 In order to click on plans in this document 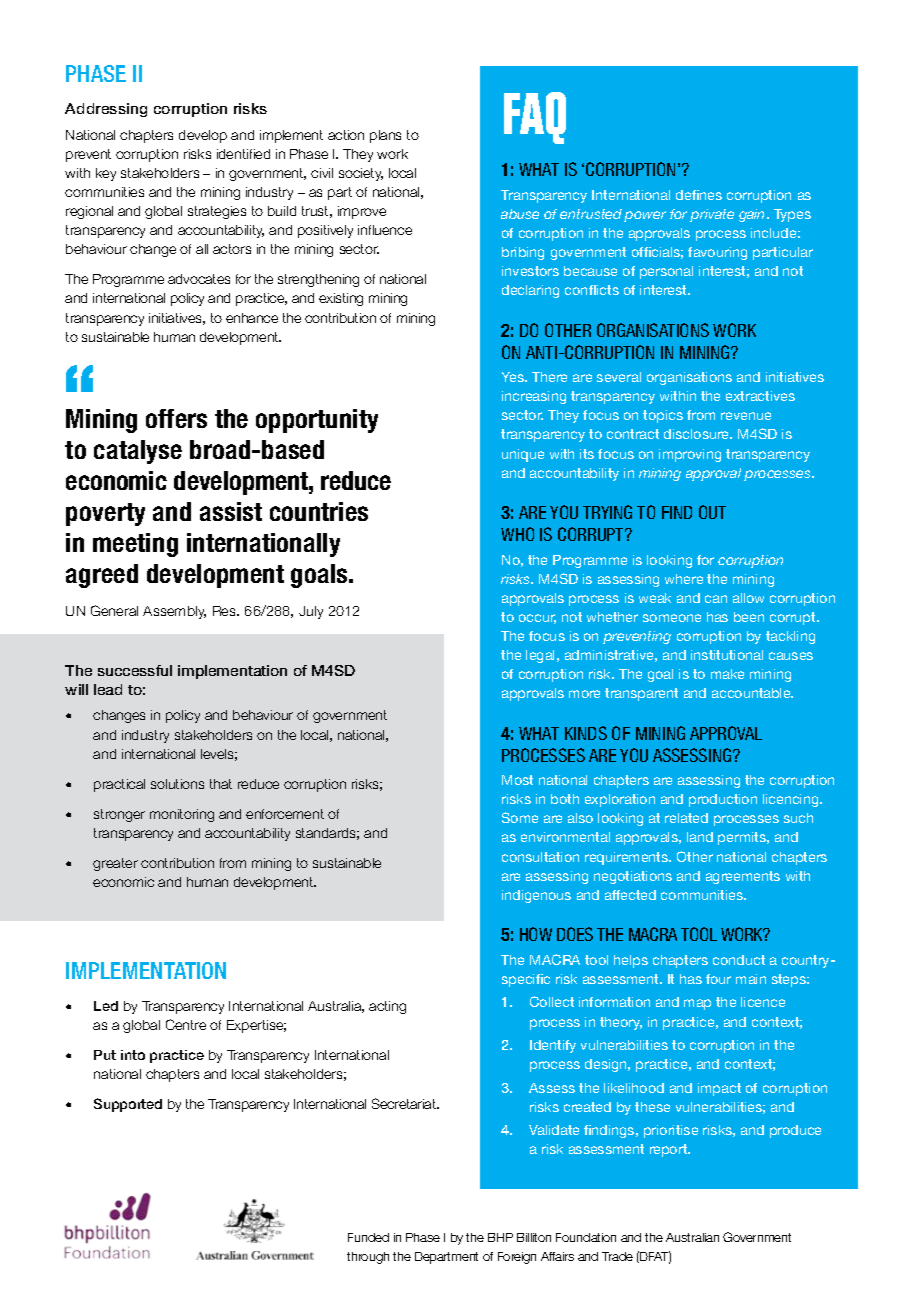, I will do `click(385, 136)`.
